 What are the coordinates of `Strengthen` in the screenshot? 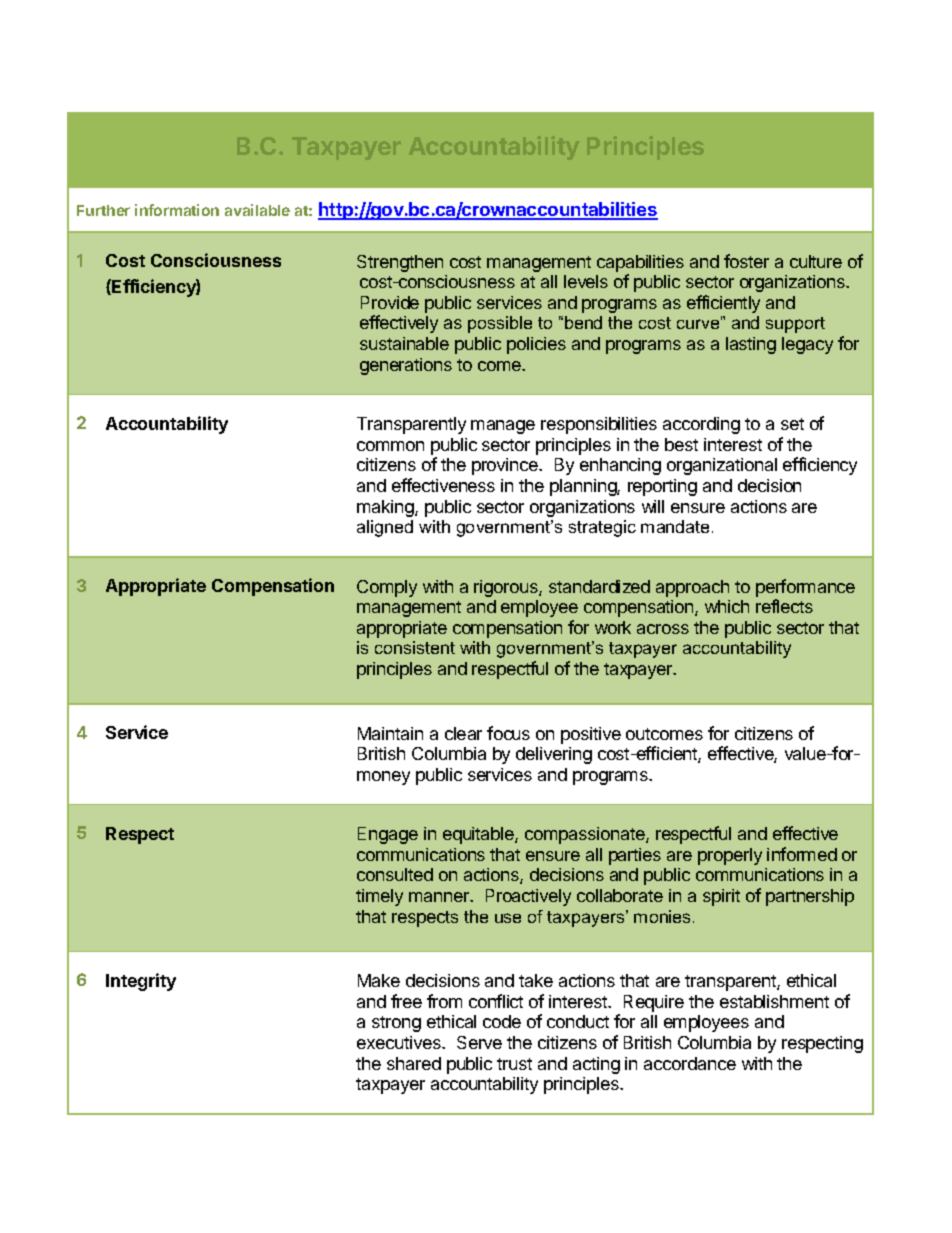 It's located at (400, 263).
